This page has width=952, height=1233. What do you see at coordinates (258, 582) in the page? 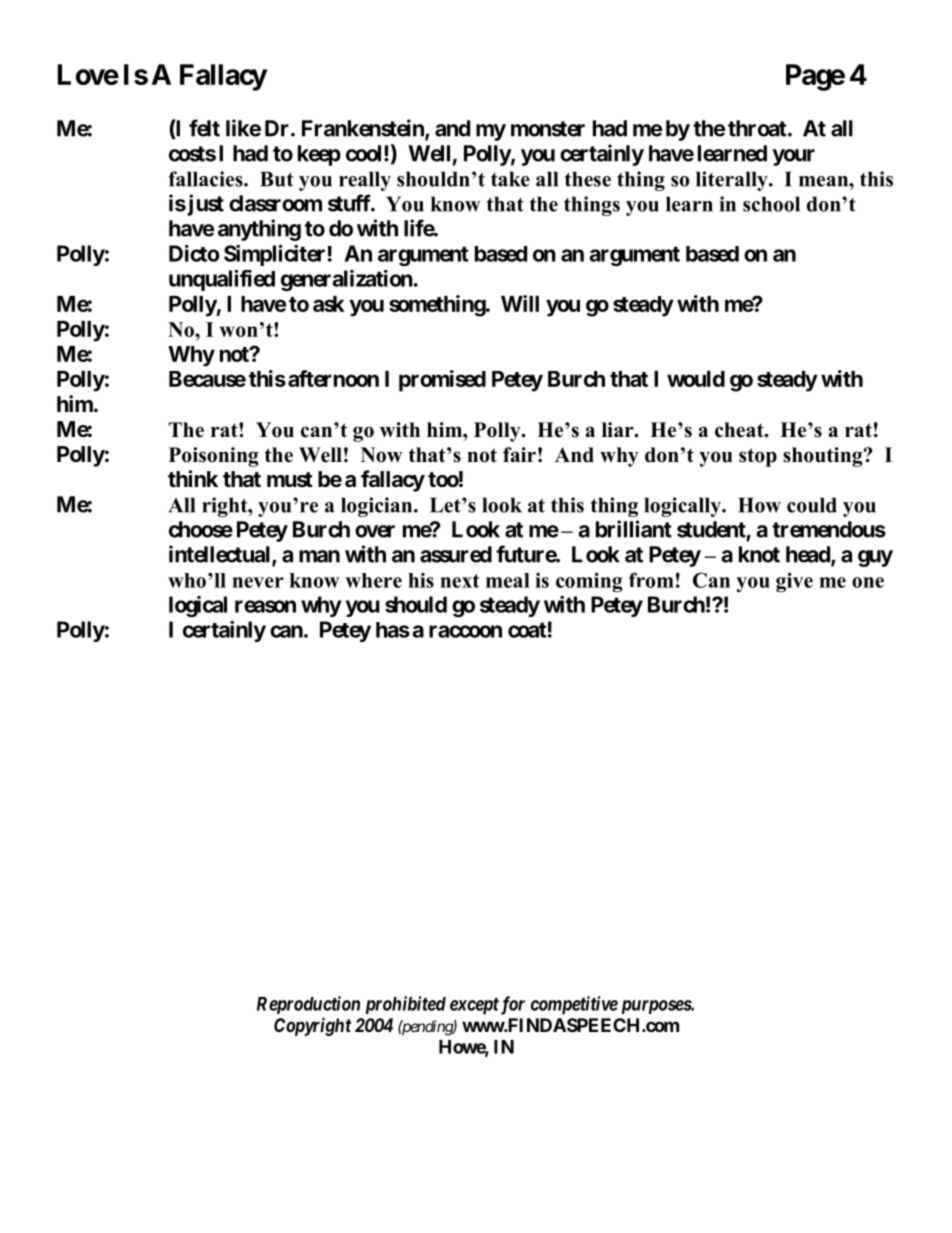
I see `never` at bounding box center [258, 582].
